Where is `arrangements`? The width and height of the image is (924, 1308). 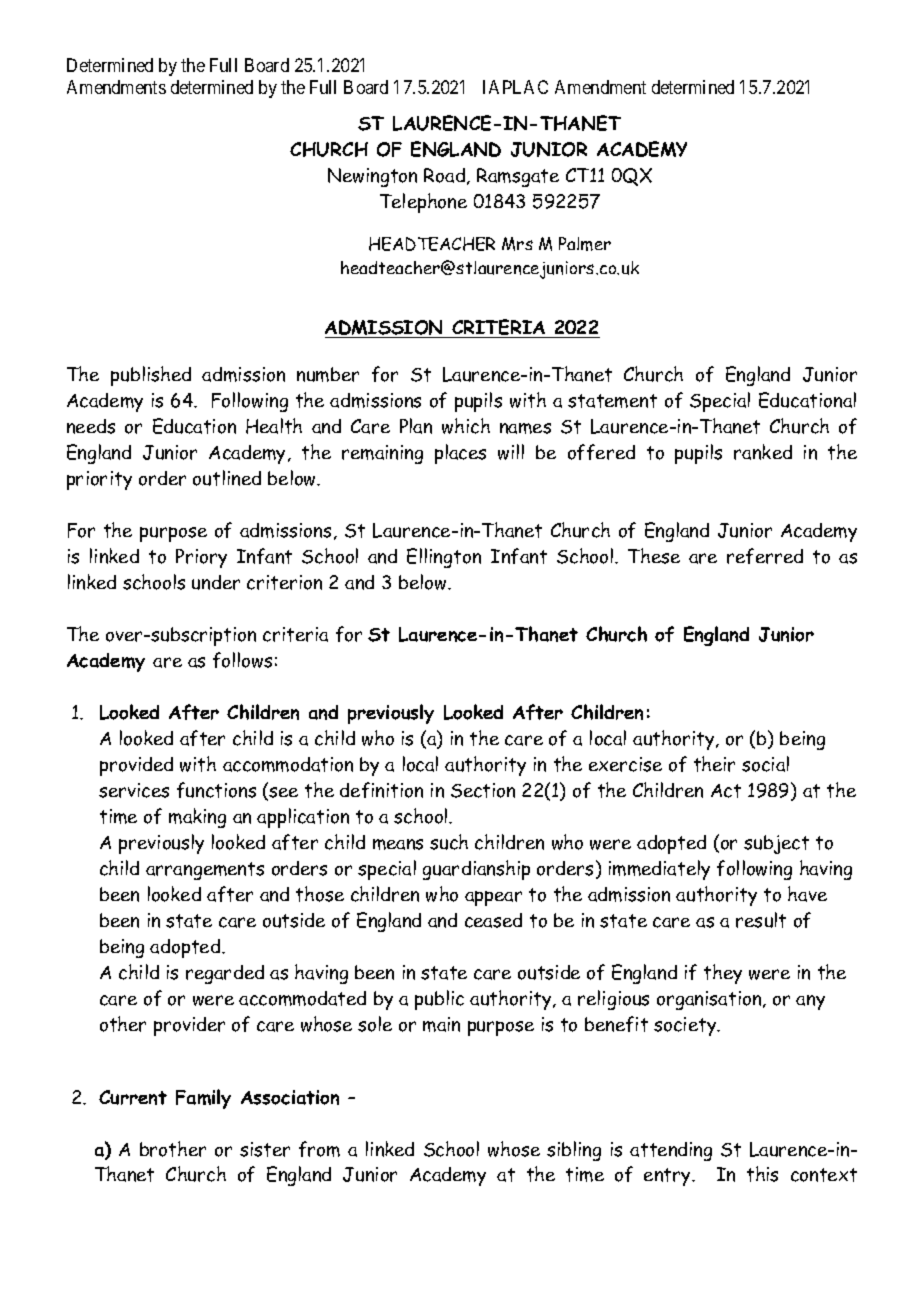 arrangements is located at coordinates (205, 871).
